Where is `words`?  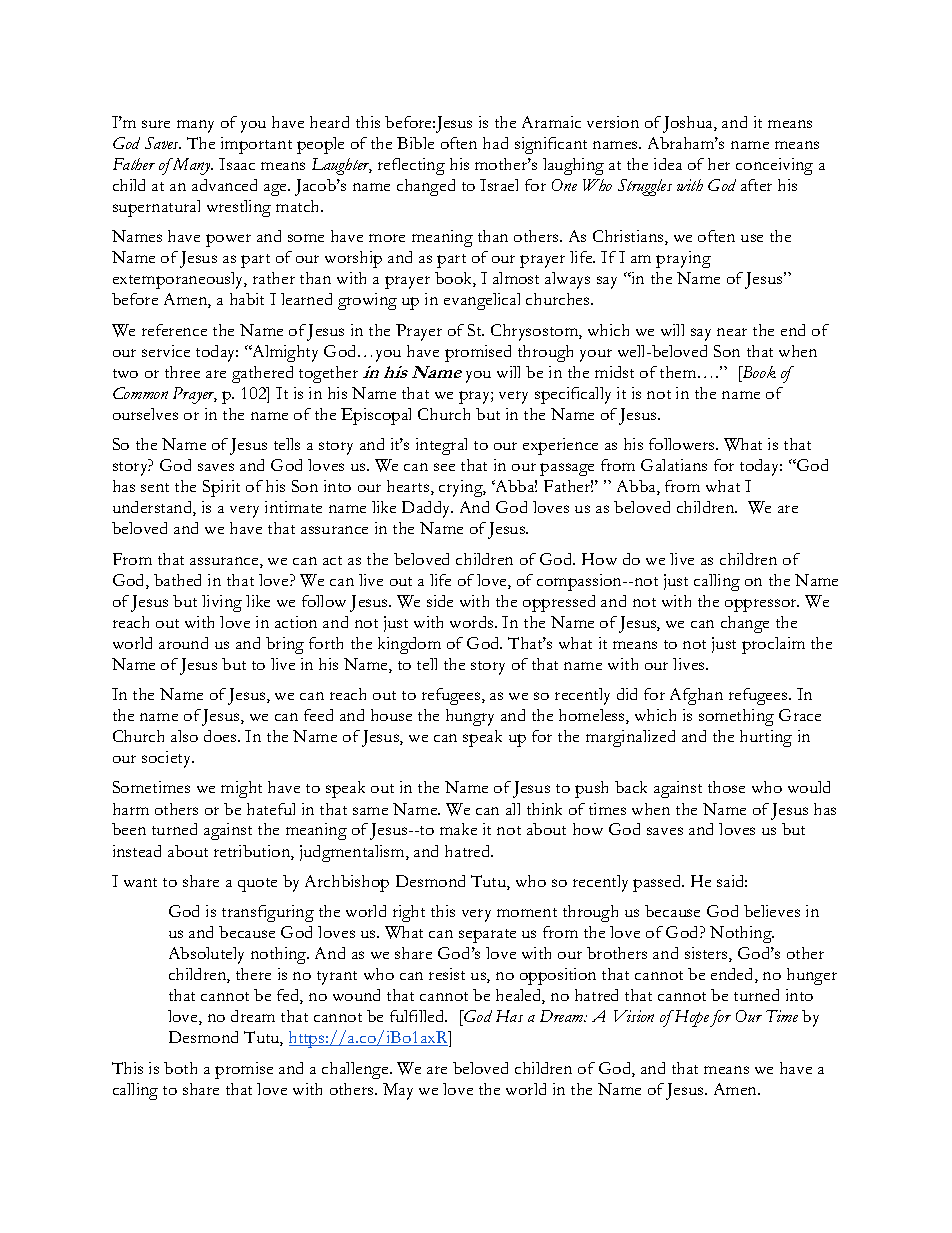
words is located at coordinates (473, 622).
